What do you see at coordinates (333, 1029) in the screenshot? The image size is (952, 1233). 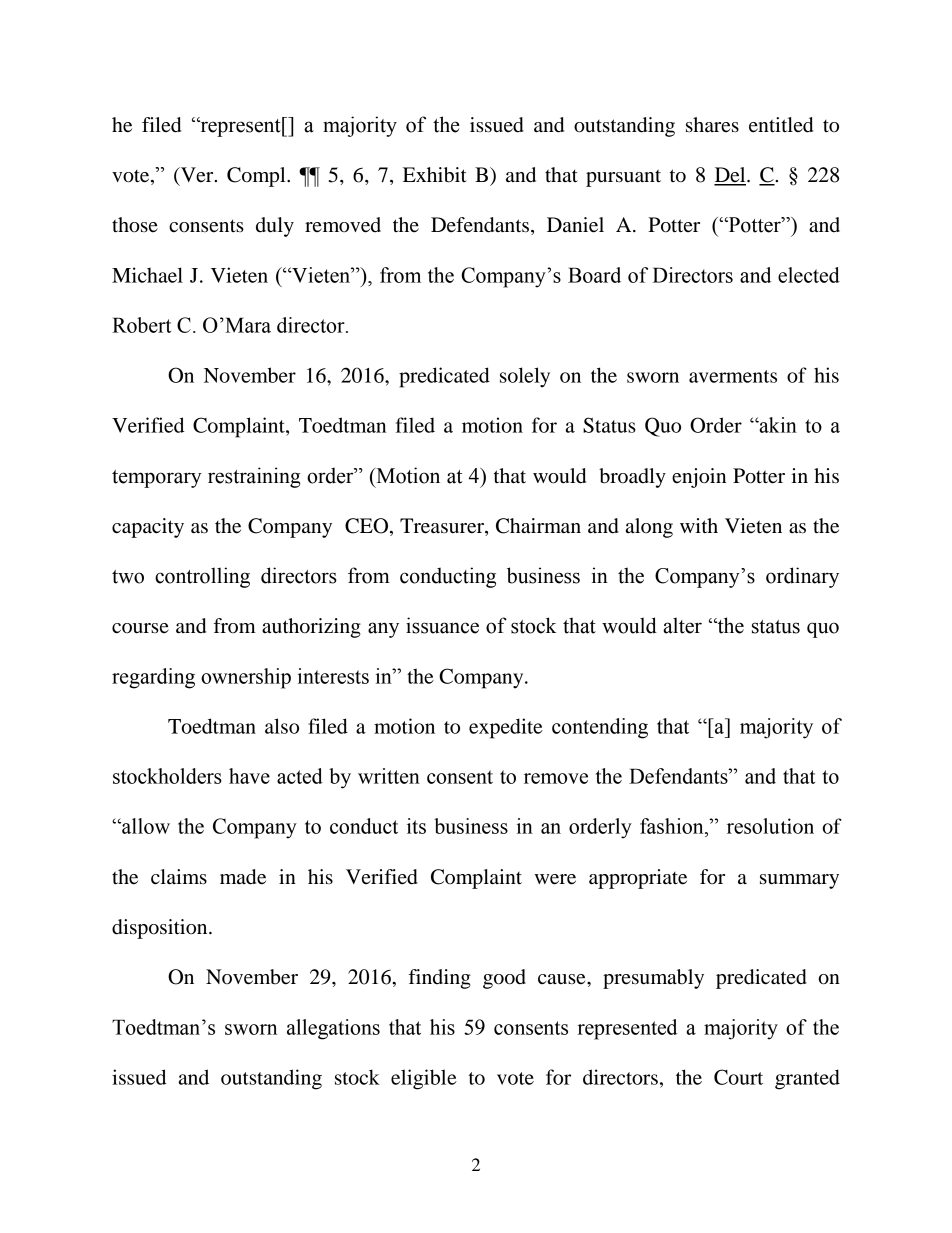 I see `allegations` at bounding box center [333, 1029].
